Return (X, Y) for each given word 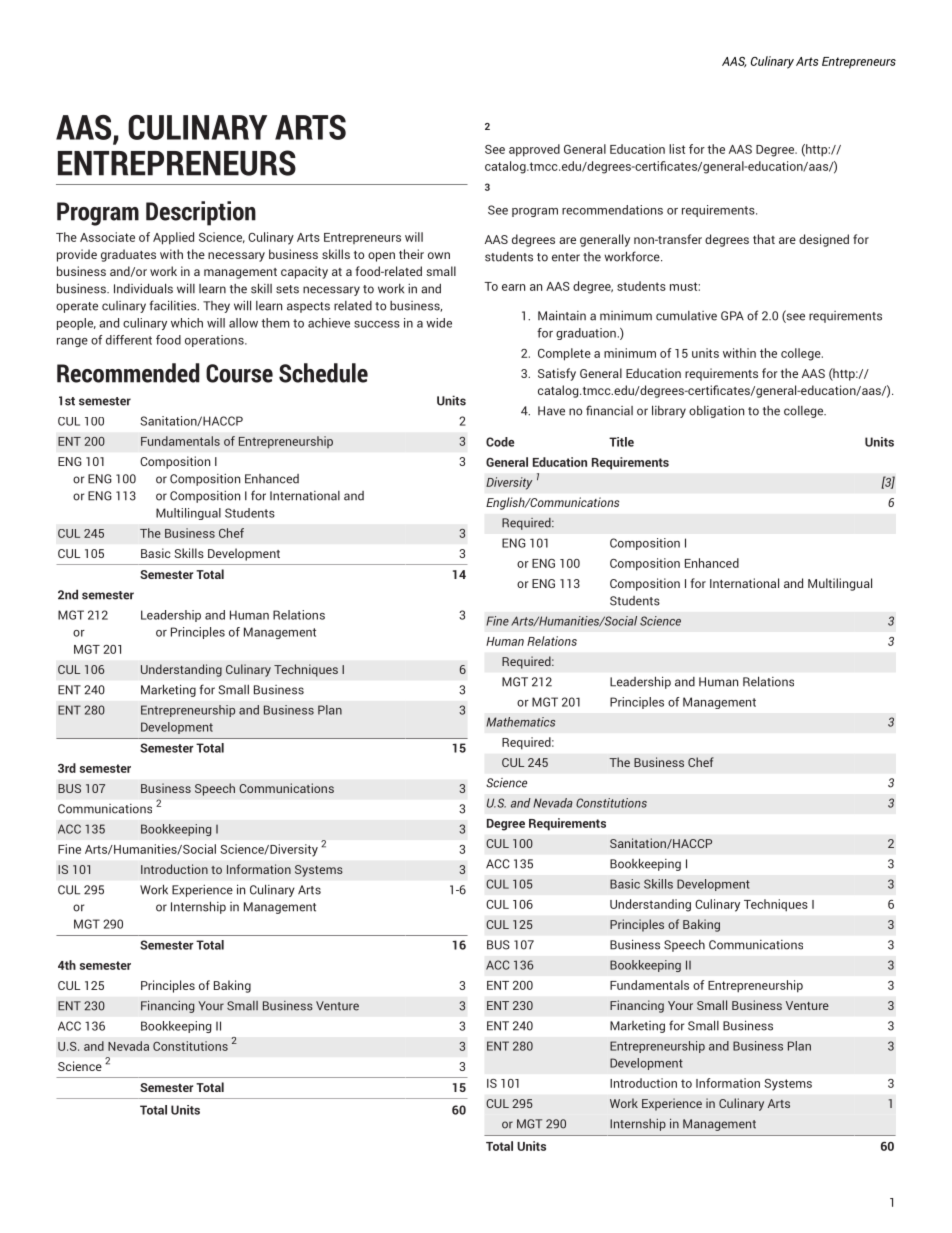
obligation (716, 412)
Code (500, 442)
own (439, 255)
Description (201, 213)
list (677, 149)
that (764, 239)
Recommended (128, 373)
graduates (128, 255)
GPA (732, 316)
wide (439, 323)
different (129, 340)
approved (534, 150)
